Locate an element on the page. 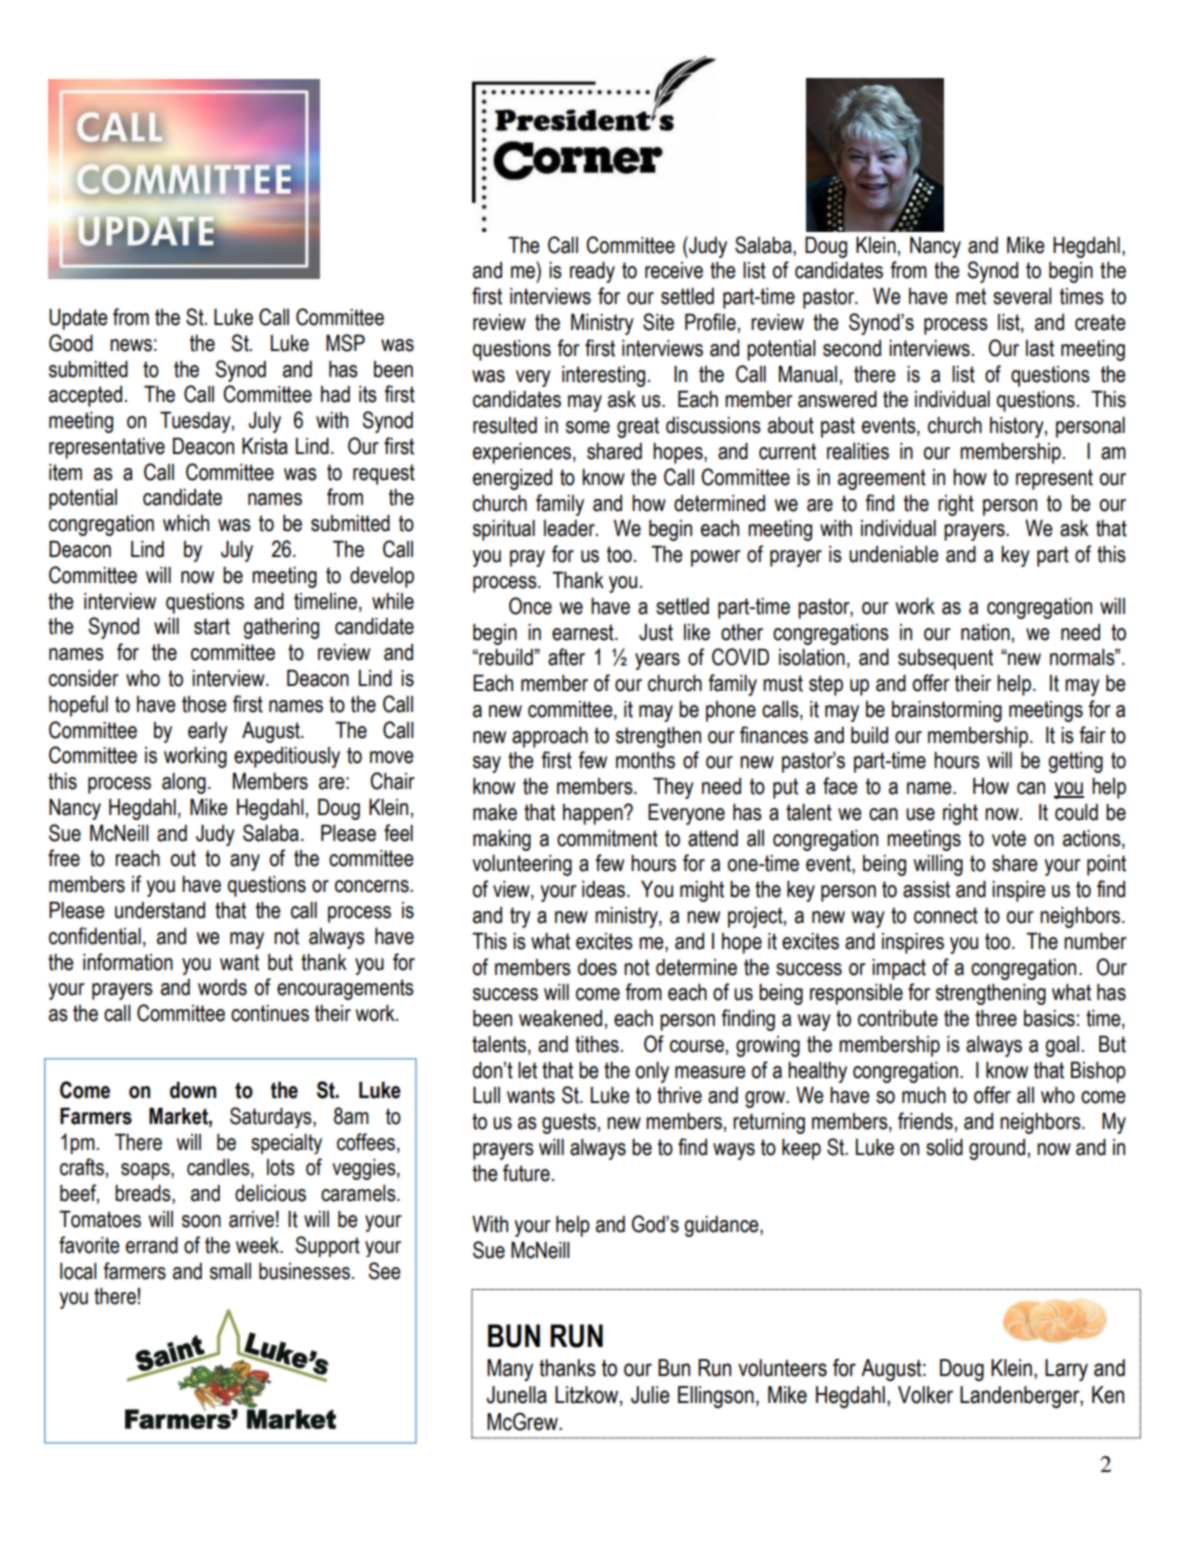 The image size is (1196, 1547). along is located at coordinates (184, 783).
